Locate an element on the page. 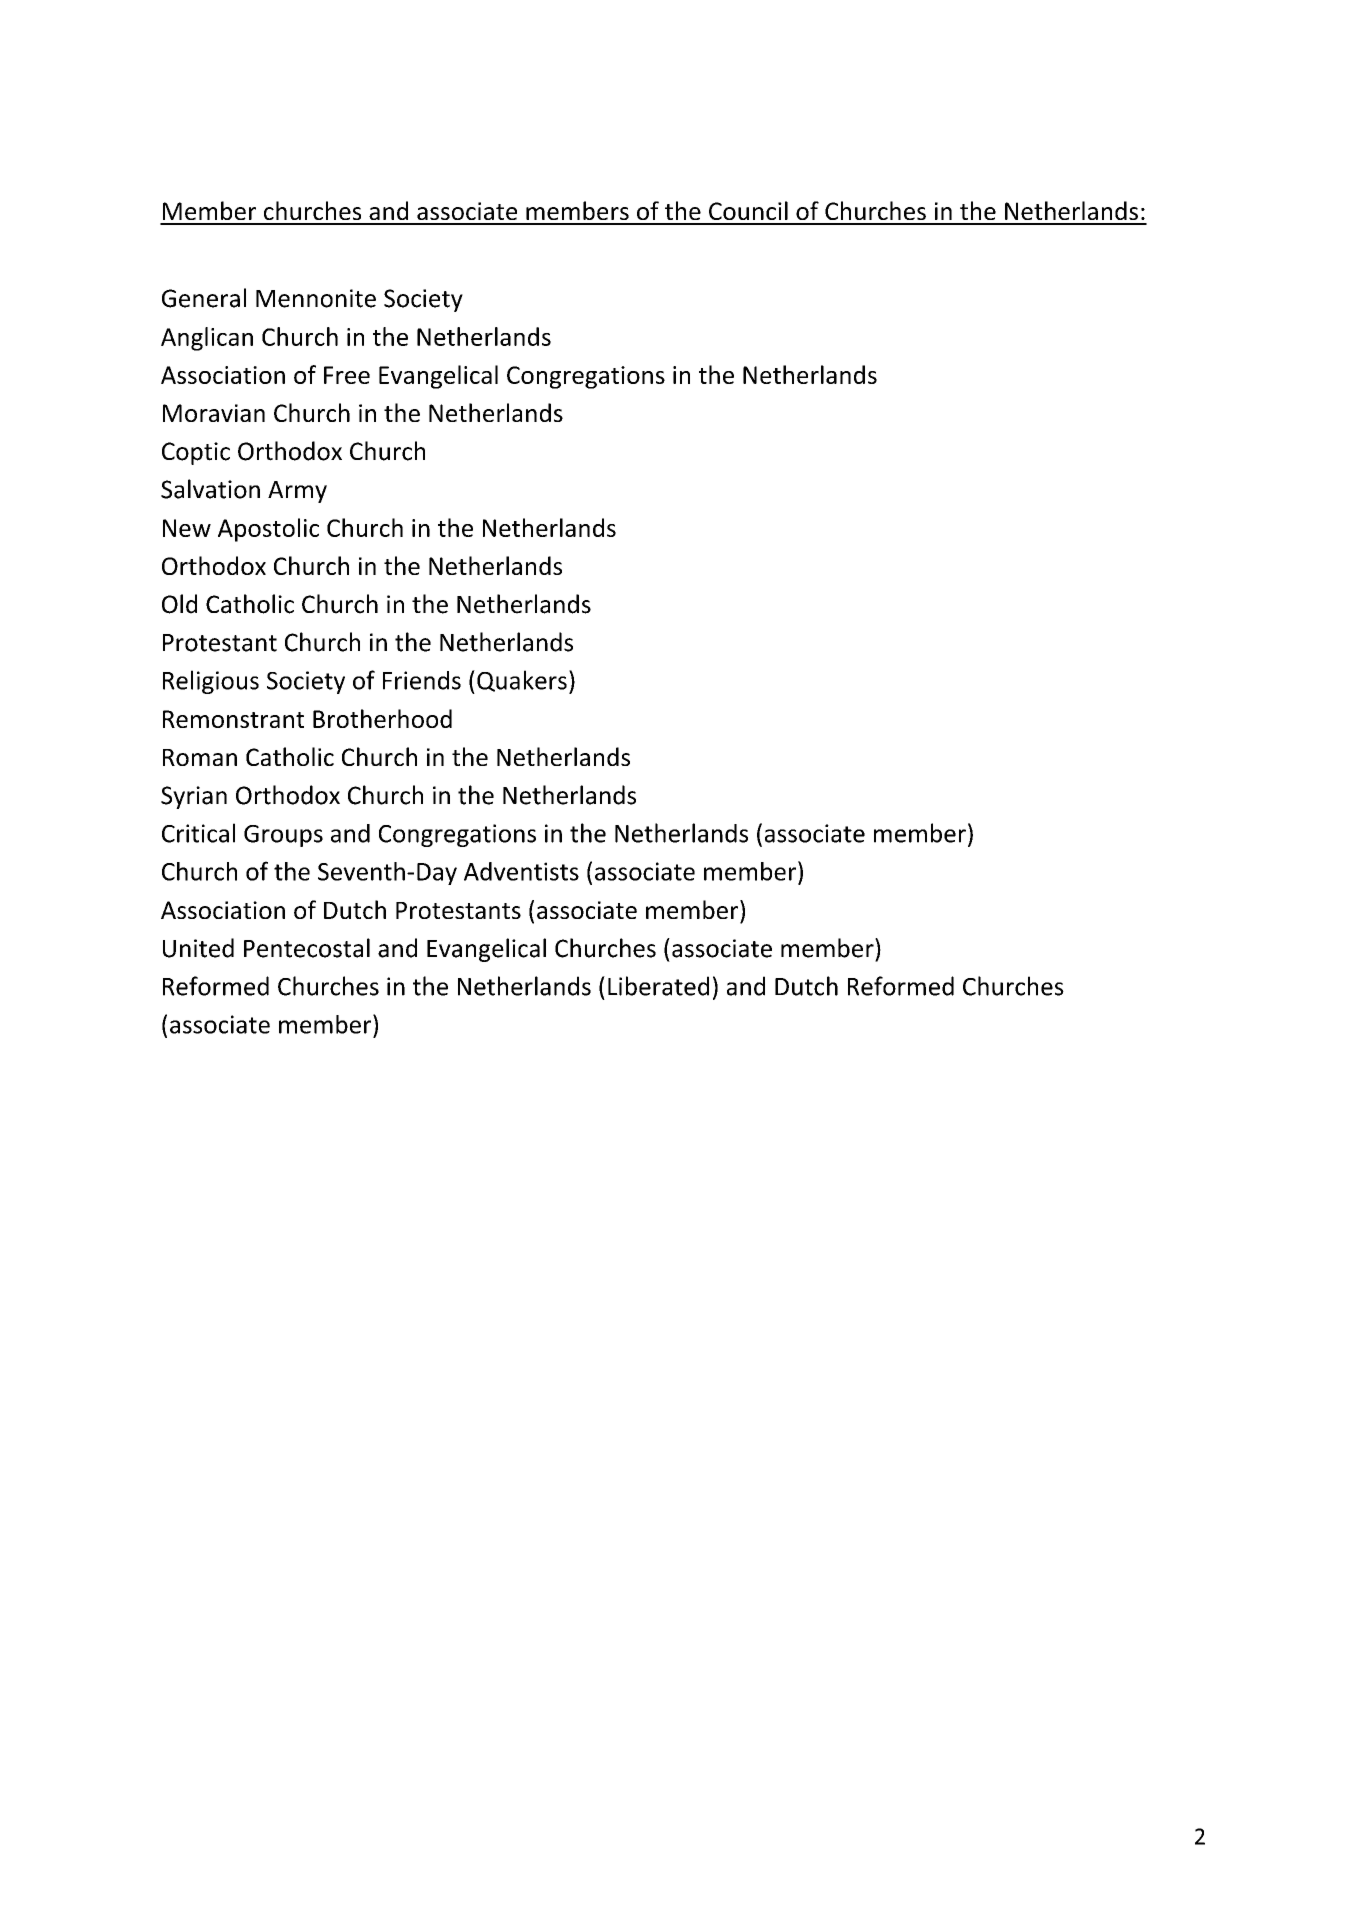 The width and height of the page is (1350, 1910). Free is located at coordinates (347, 375).
